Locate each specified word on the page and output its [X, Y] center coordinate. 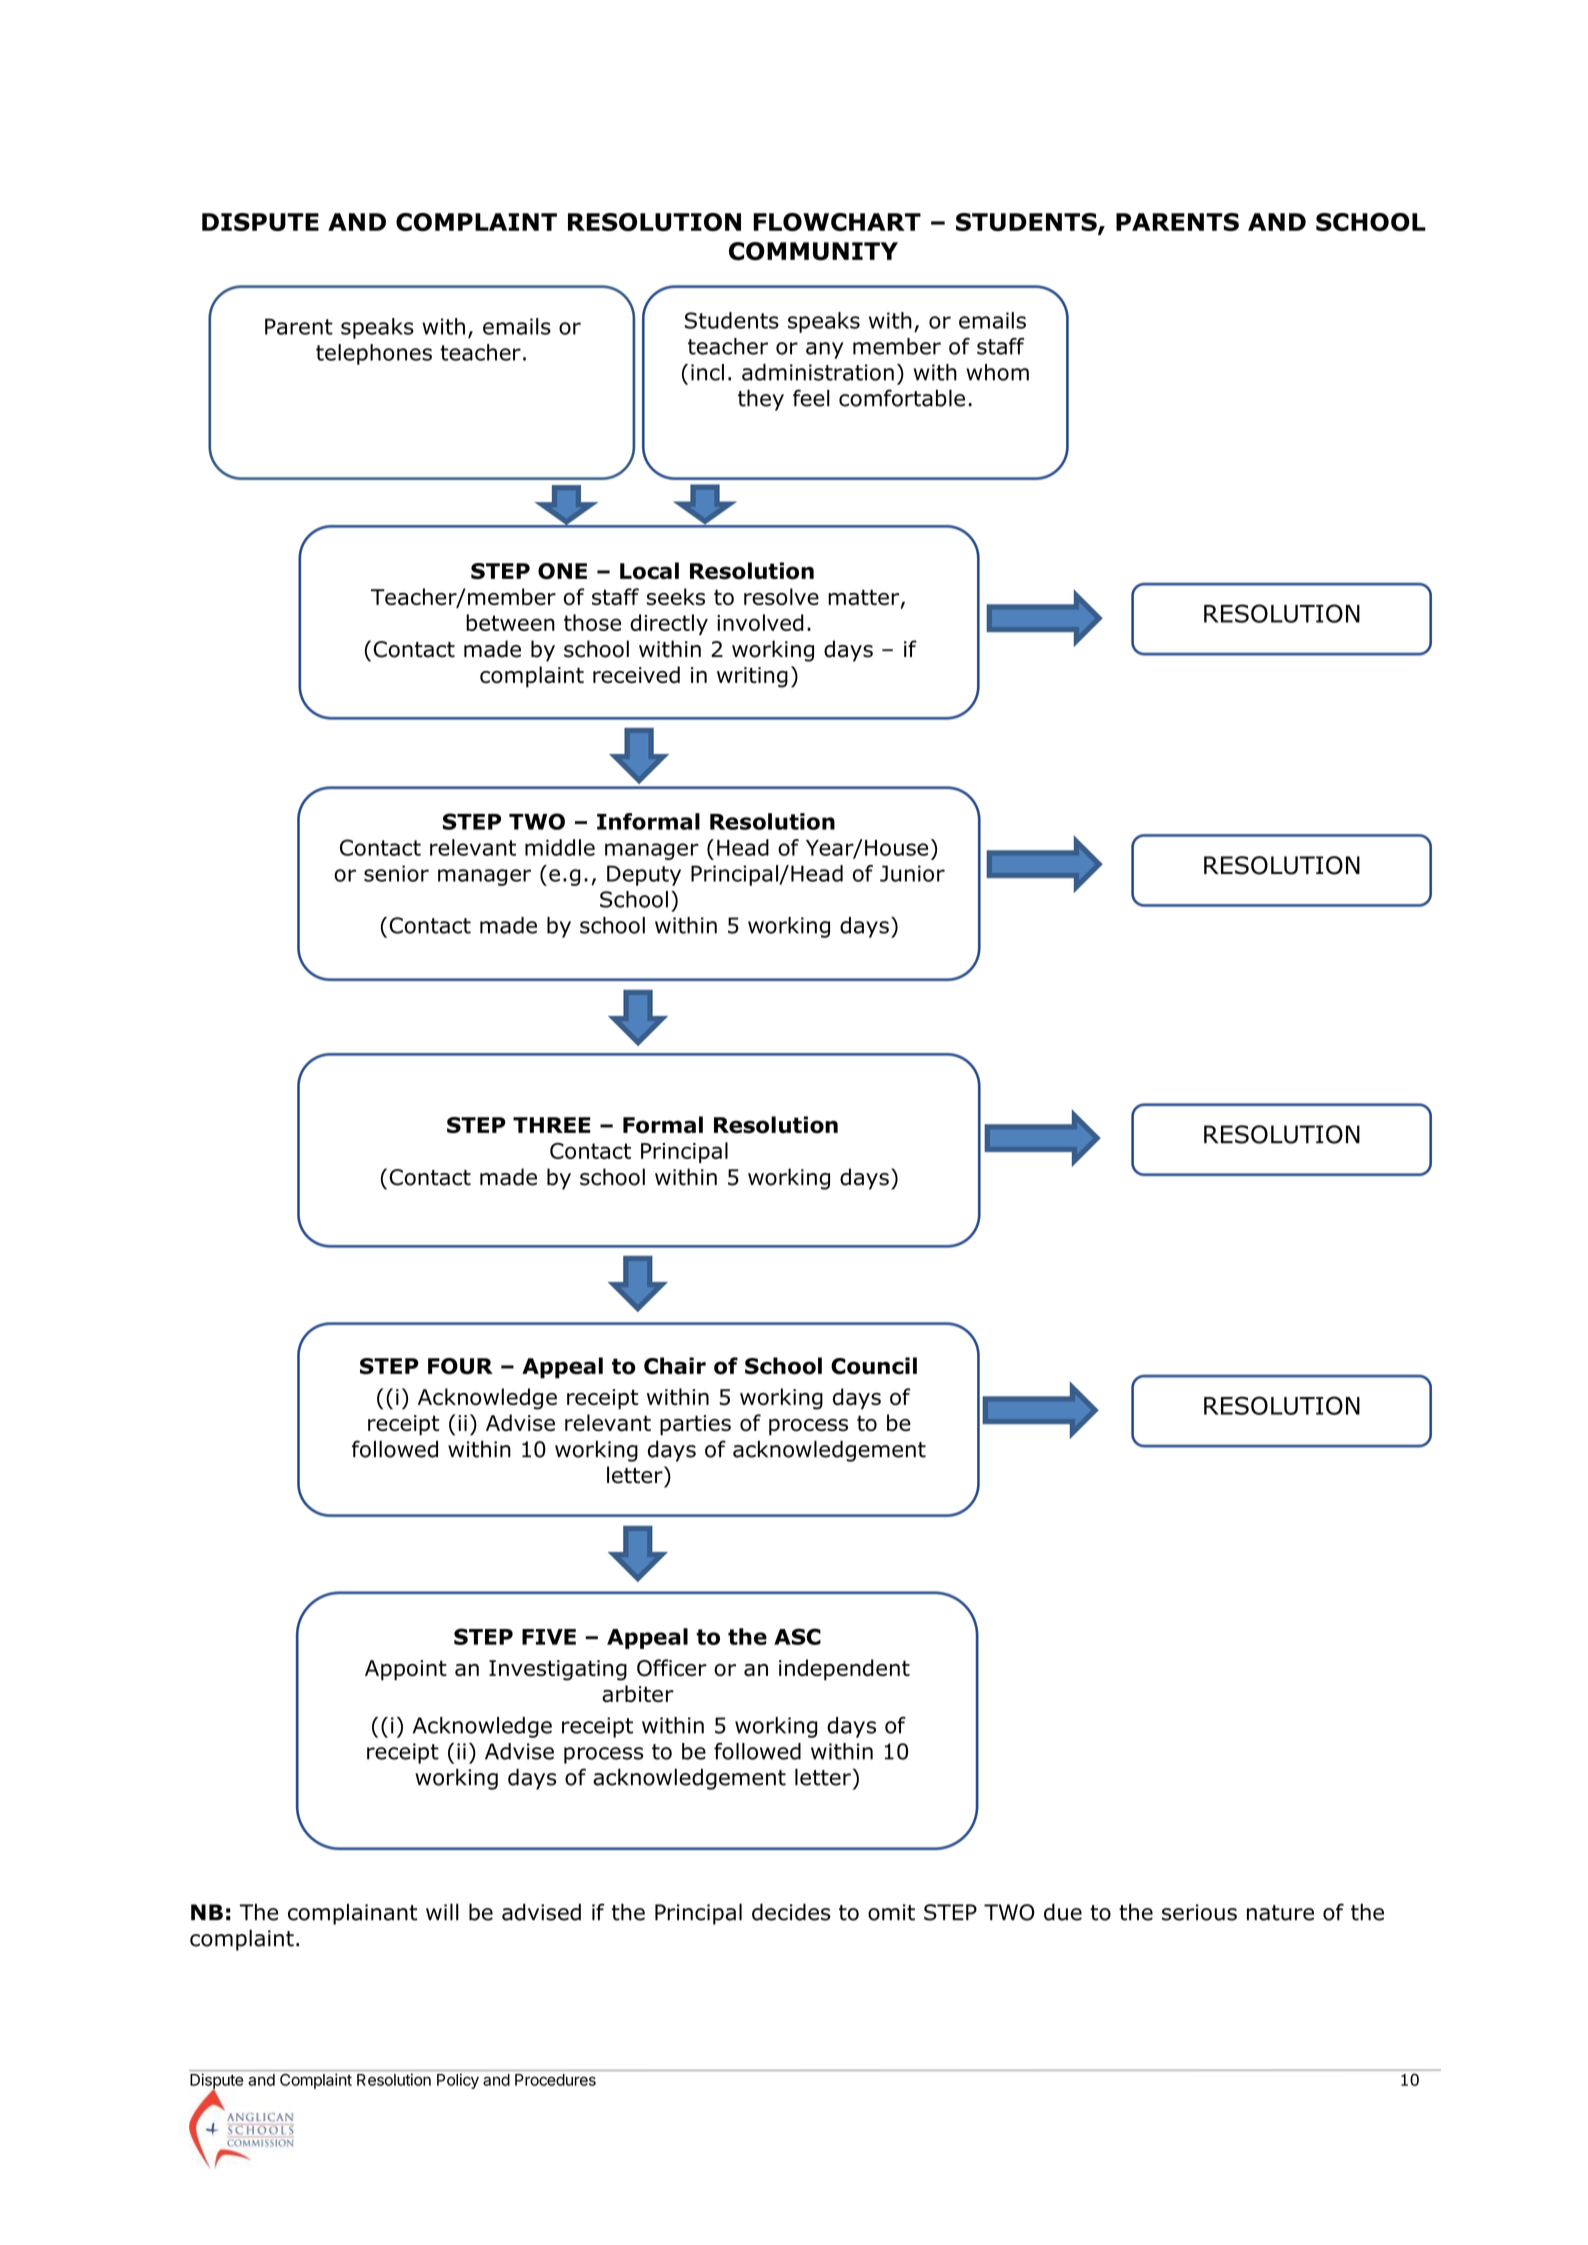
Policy [458, 2081]
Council [874, 1366]
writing [752, 677]
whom [997, 372]
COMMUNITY [813, 251]
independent [844, 1670]
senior [396, 873]
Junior [912, 873]
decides [791, 1912]
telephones [374, 354]
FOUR [460, 1366]
